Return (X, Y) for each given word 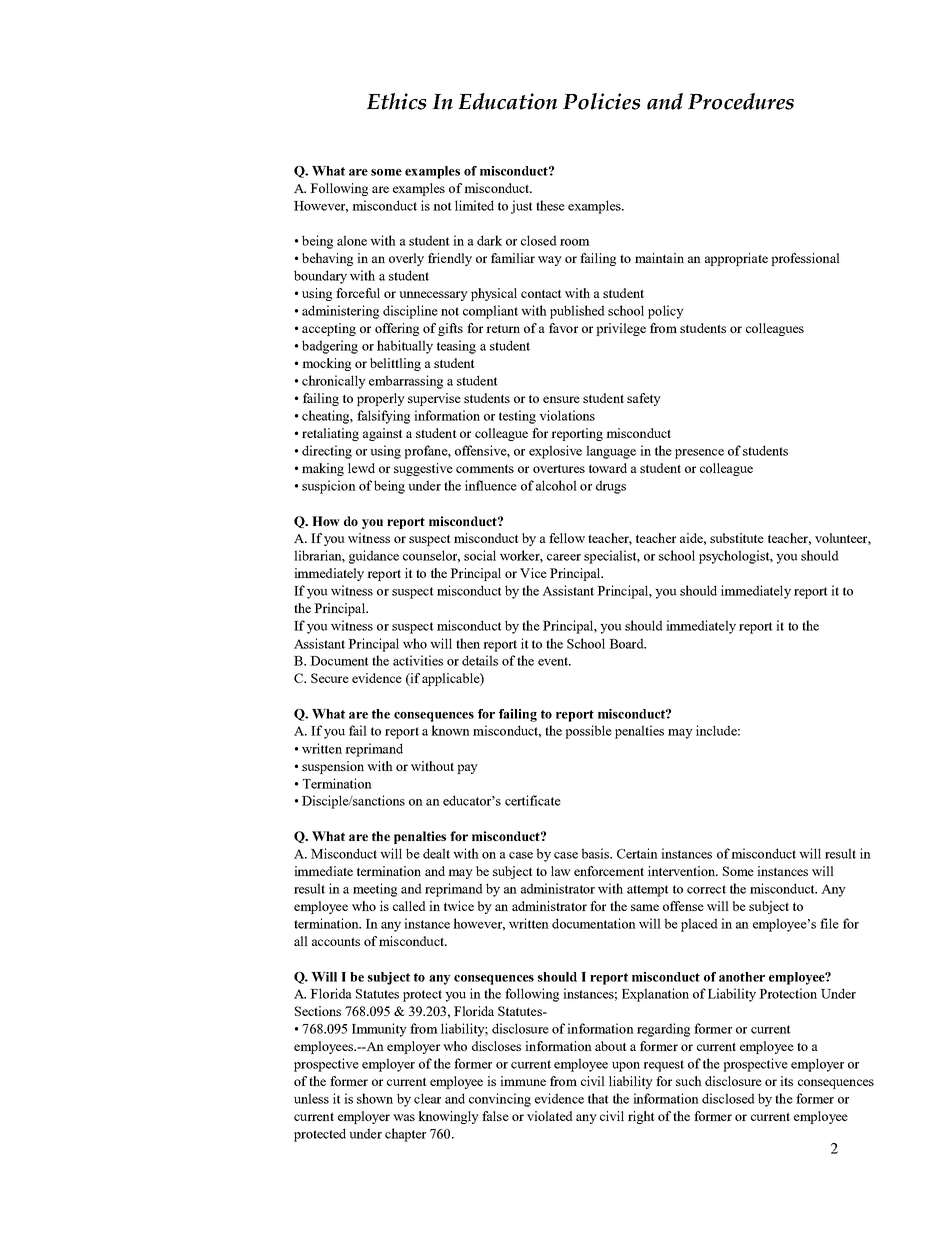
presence (699, 454)
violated (550, 1116)
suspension (333, 767)
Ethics (396, 101)
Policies (601, 101)
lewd (361, 468)
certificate (533, 800)
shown (375, 1098)
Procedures (741, 101)
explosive (555, 452)
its (786, 1081)
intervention (682, 871)
